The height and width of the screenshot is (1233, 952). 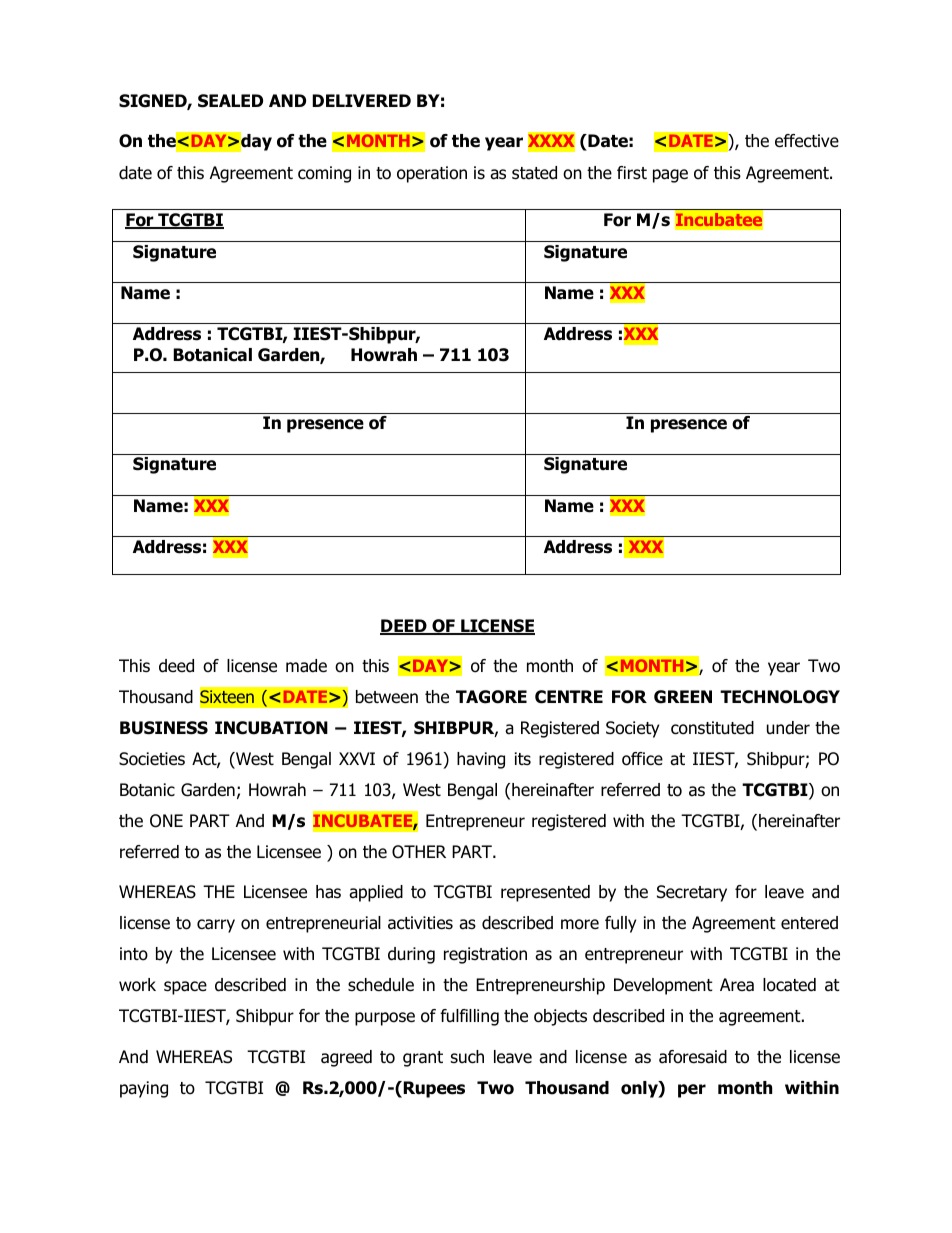 What do you see at coordinates (712, 728) in the screenshot?
I see `constituted` at bounding box center [712, 728].
